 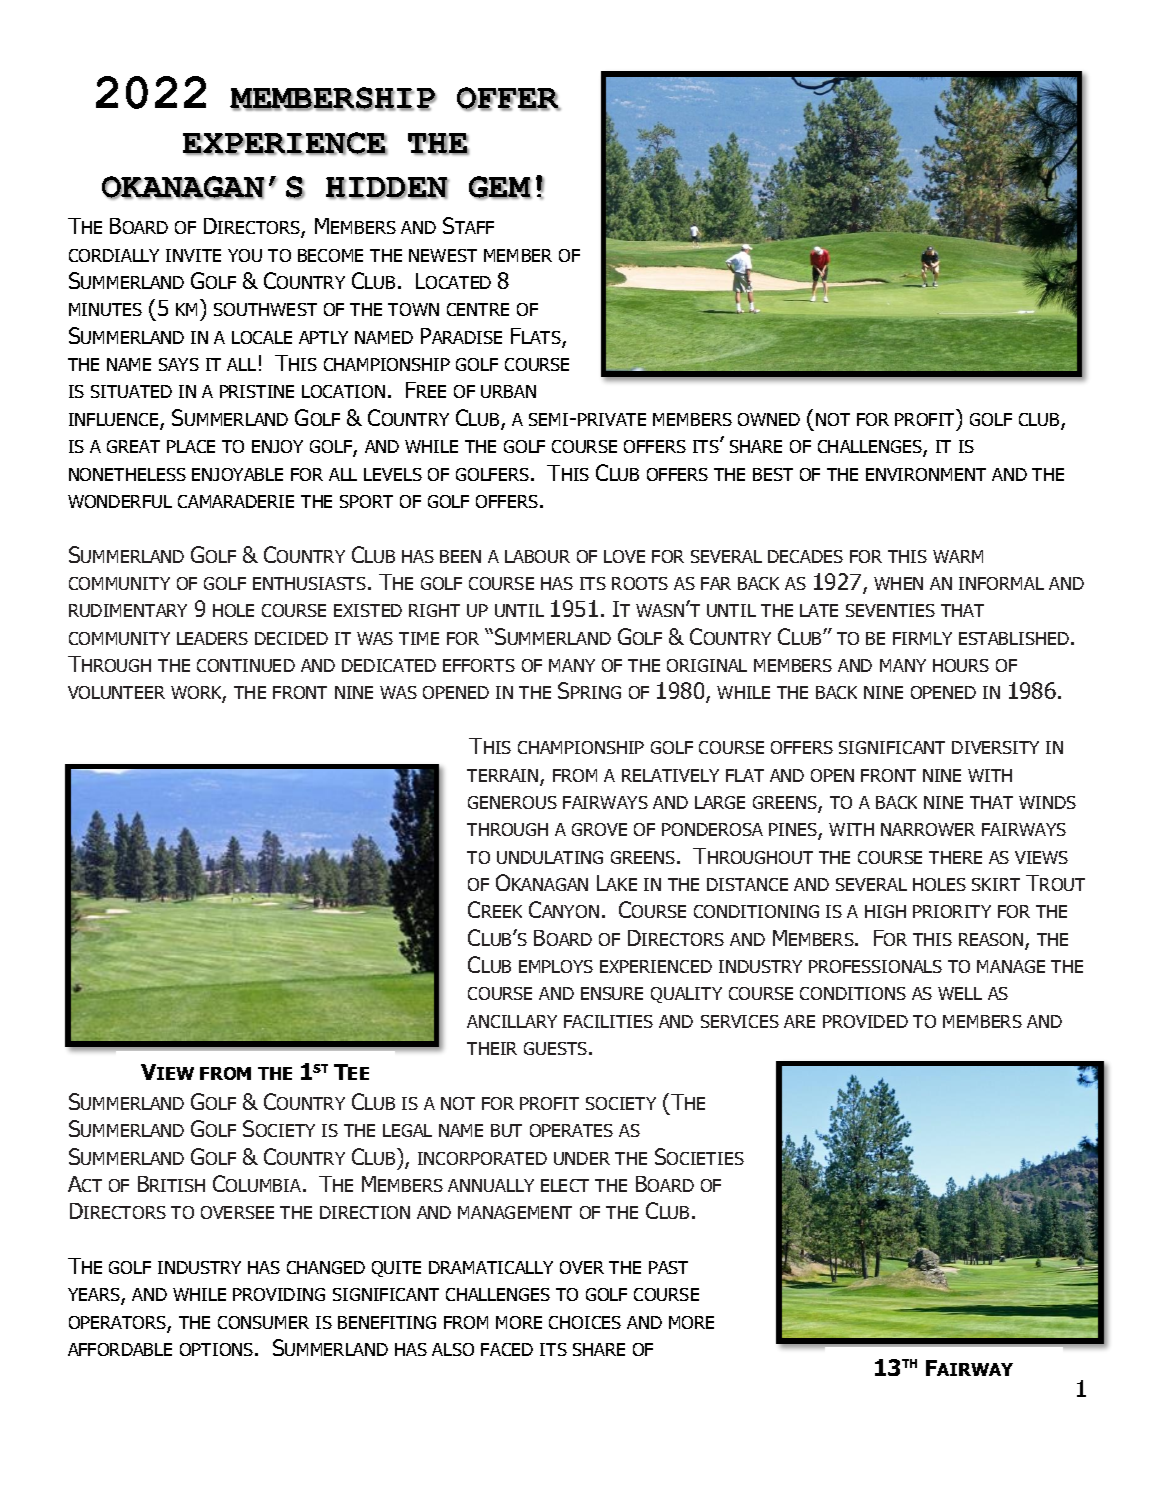 I want to click on PROVIDED, so click(x=865, y=1021).
